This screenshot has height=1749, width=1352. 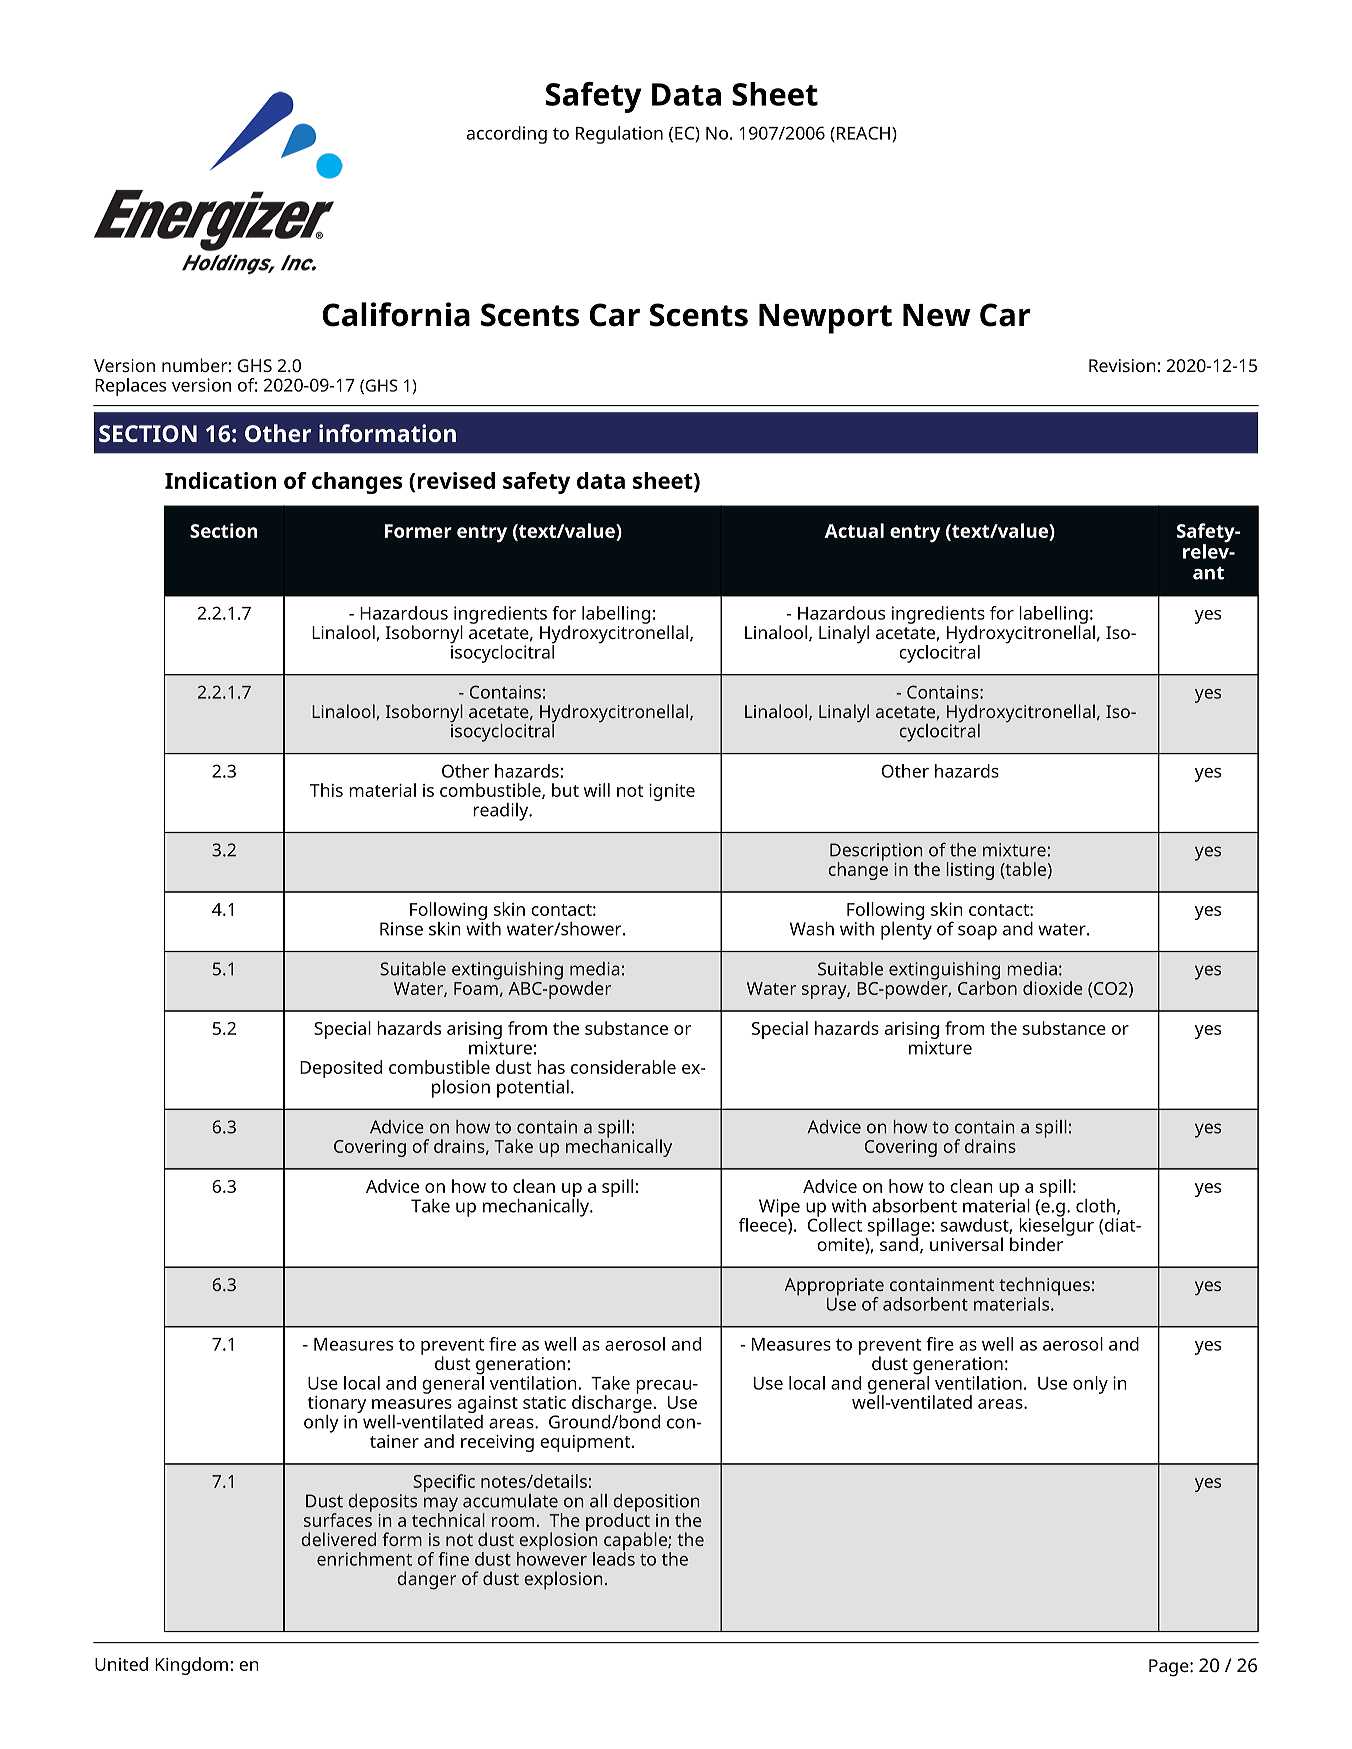 What do you see at coordinates (121, 1664) in the screenshot?
I see `United` at bounding box center [121, 1664].
